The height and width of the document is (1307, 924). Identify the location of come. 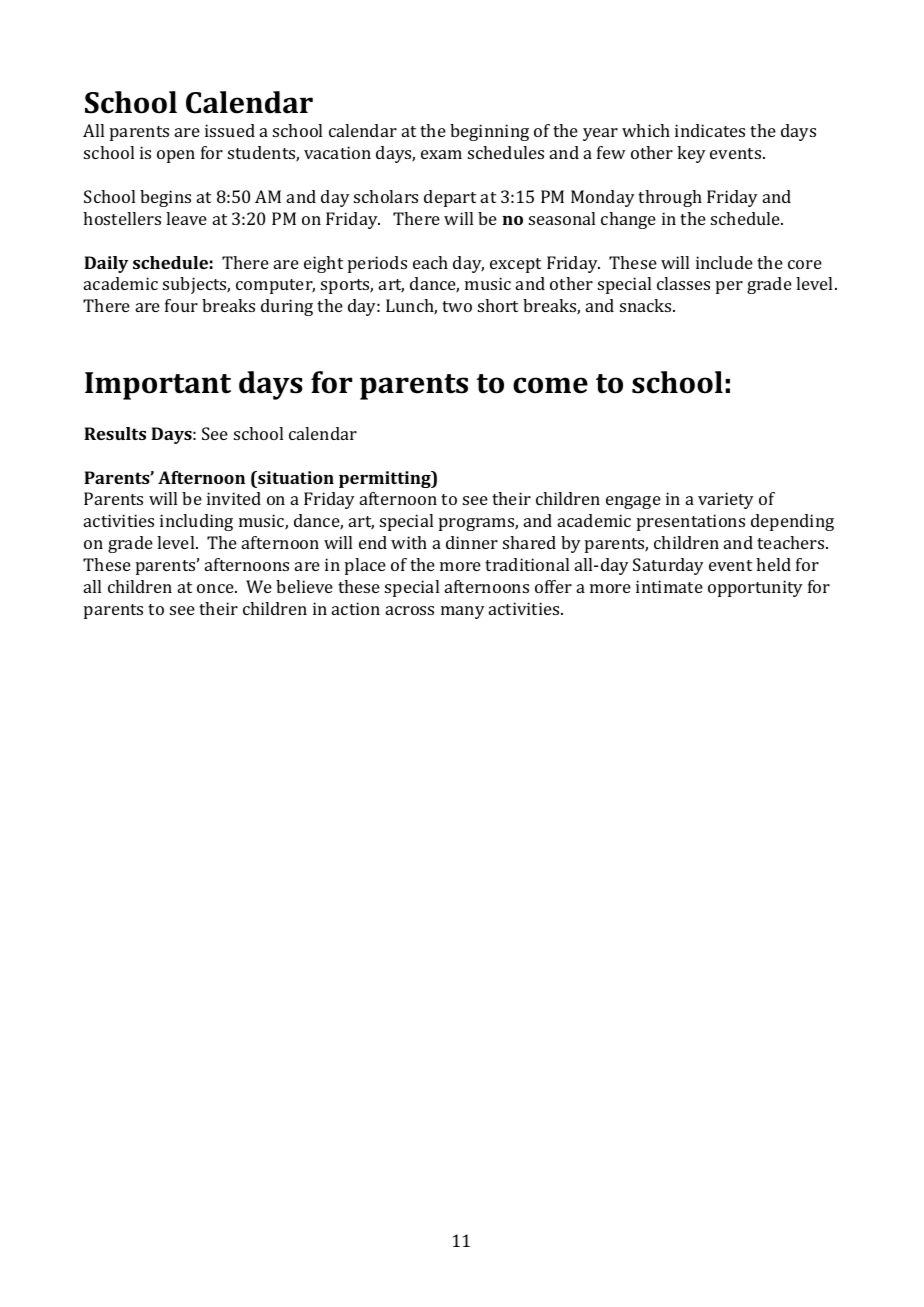
(550, 385).
